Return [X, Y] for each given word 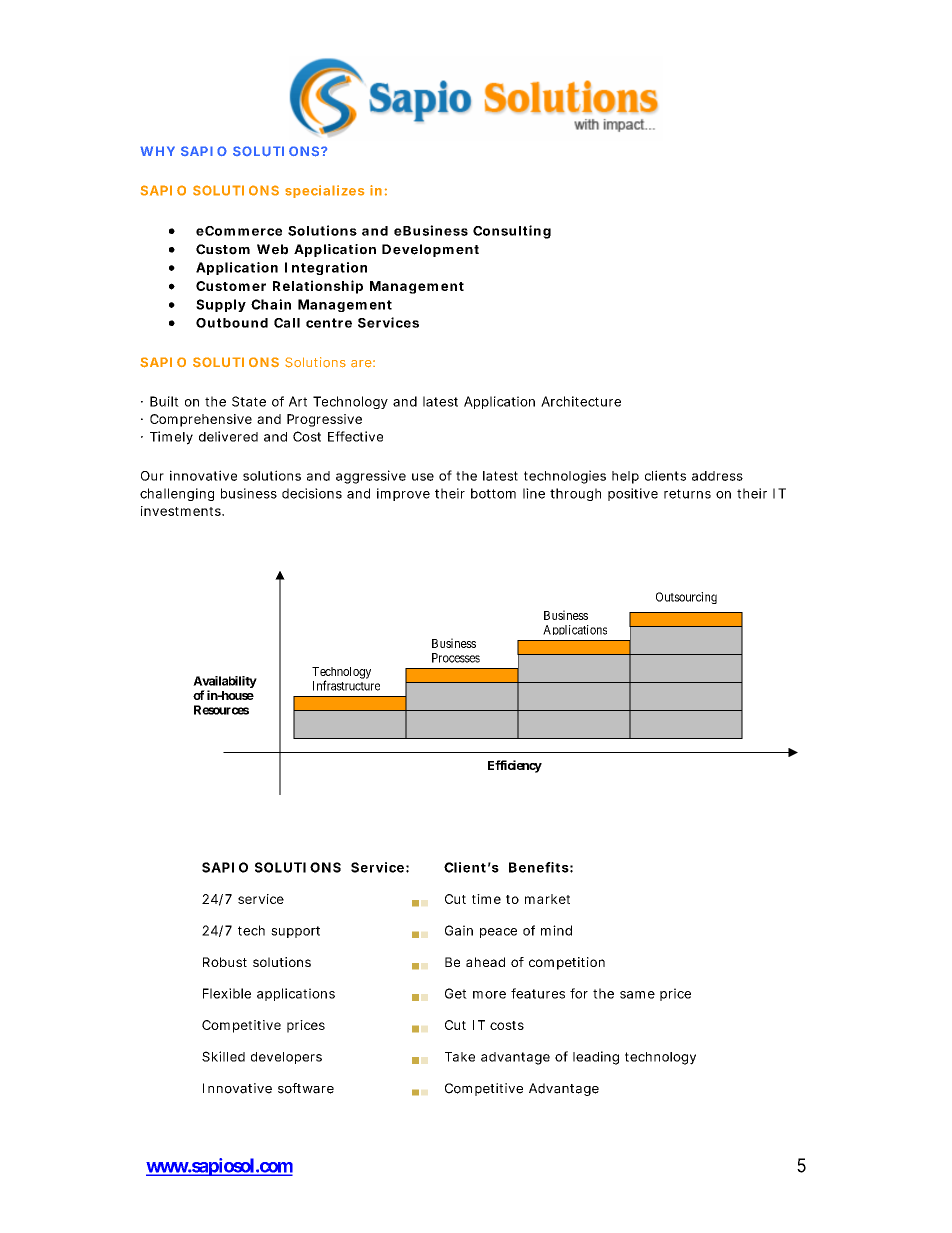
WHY [157, 151]
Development [430, 250]
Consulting [512, 232]
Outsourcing [686, 598]
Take [460, 1057]
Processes [456, 658]
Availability [225, 682]
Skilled [223, 1056]
